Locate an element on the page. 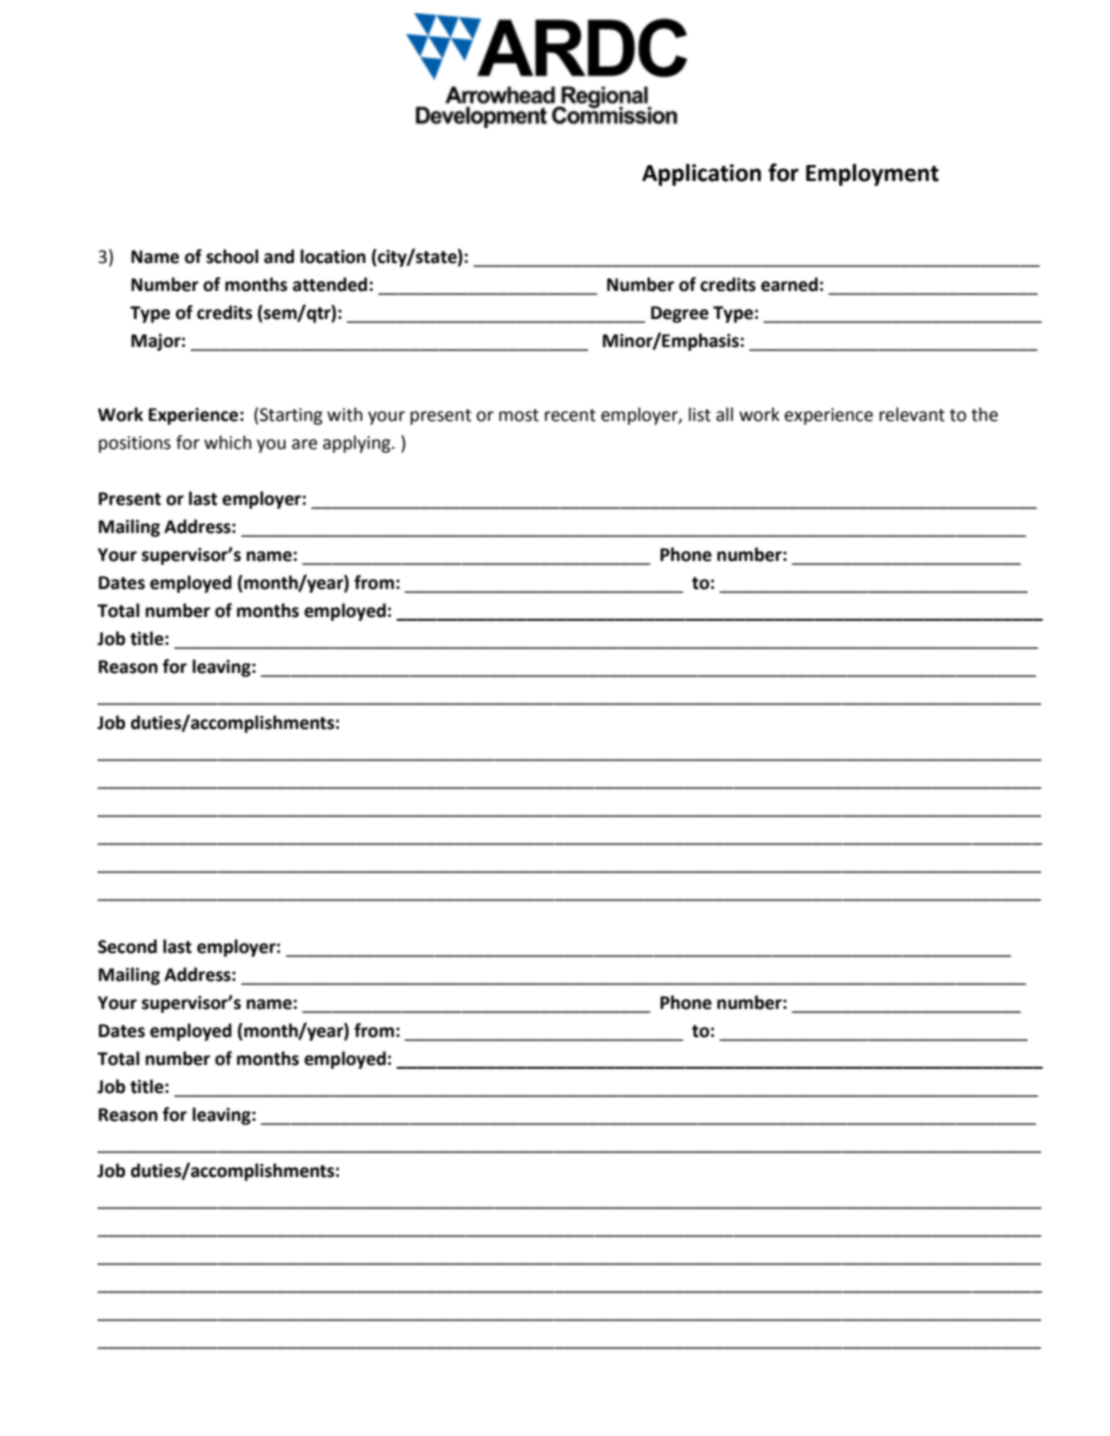 This document has height=1436, width=1110. relevant is located at coordinates (912, 414).
